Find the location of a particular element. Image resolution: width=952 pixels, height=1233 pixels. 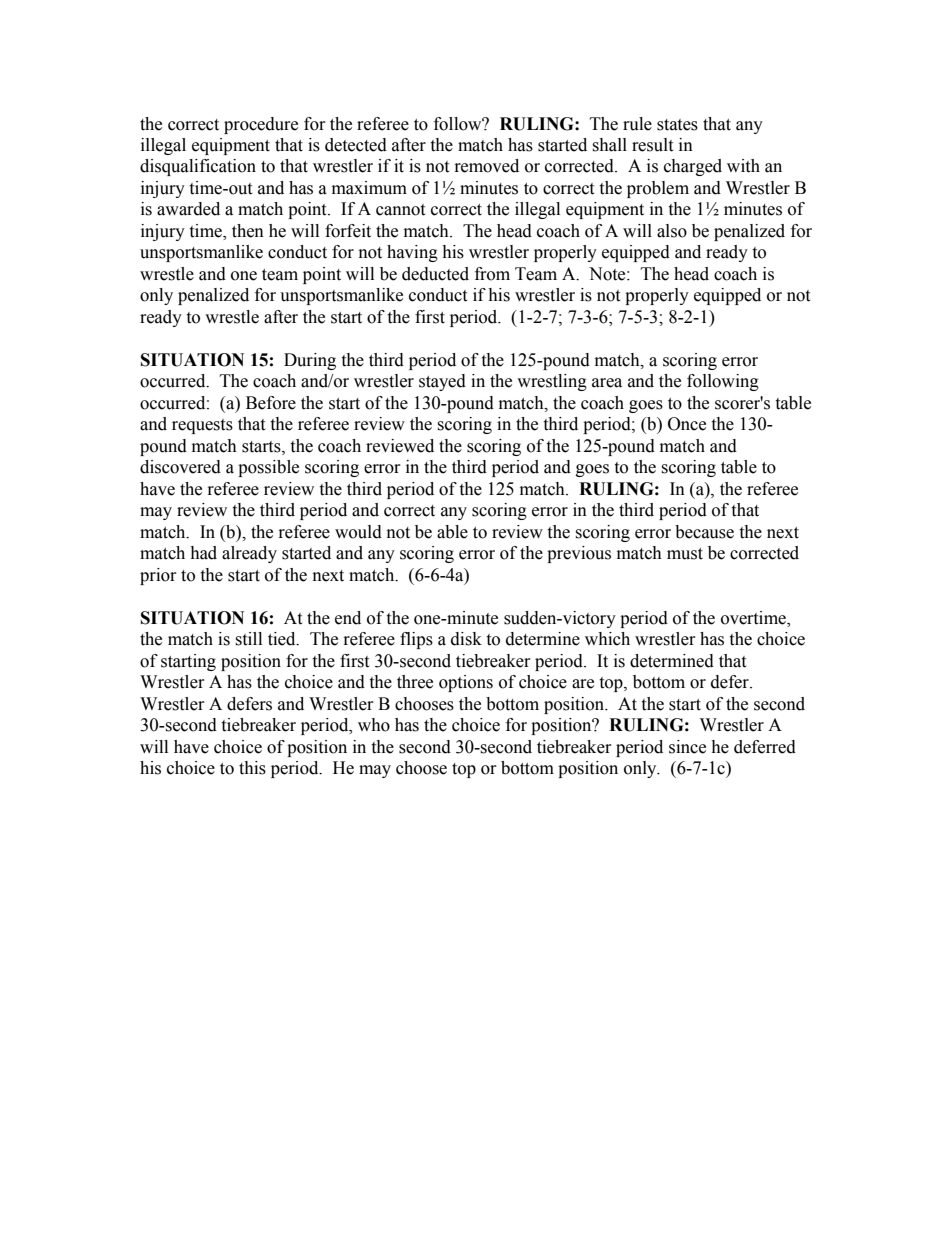

requests is located at coordinates (202, 426).
